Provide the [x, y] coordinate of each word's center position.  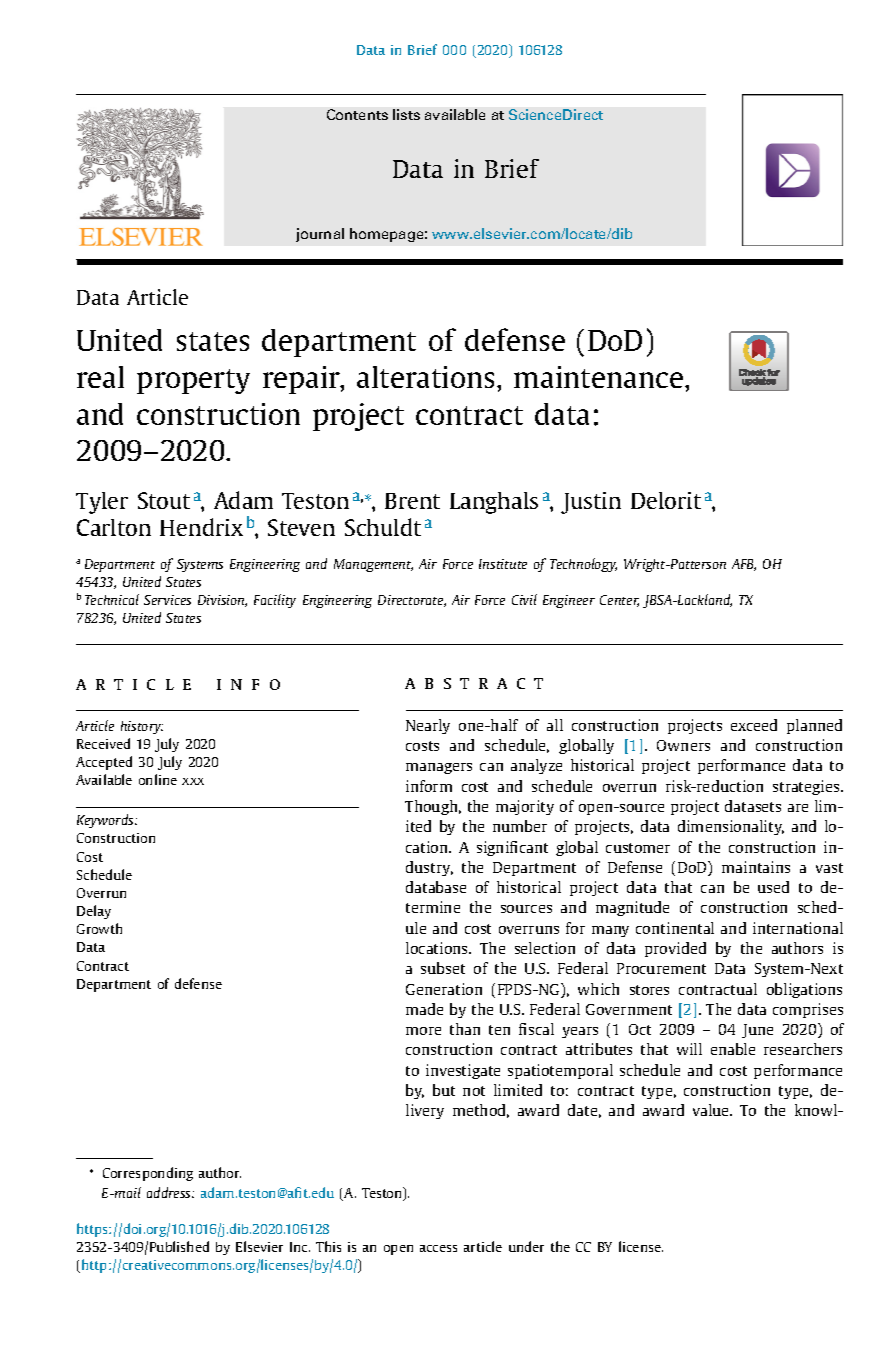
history [142, 727]
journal [320, 235]
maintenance [598, 377]
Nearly [428, 726]
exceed [754, 725]
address [170, 1192]
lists [406, 114]
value [712, 1110]
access [438, 1248]
